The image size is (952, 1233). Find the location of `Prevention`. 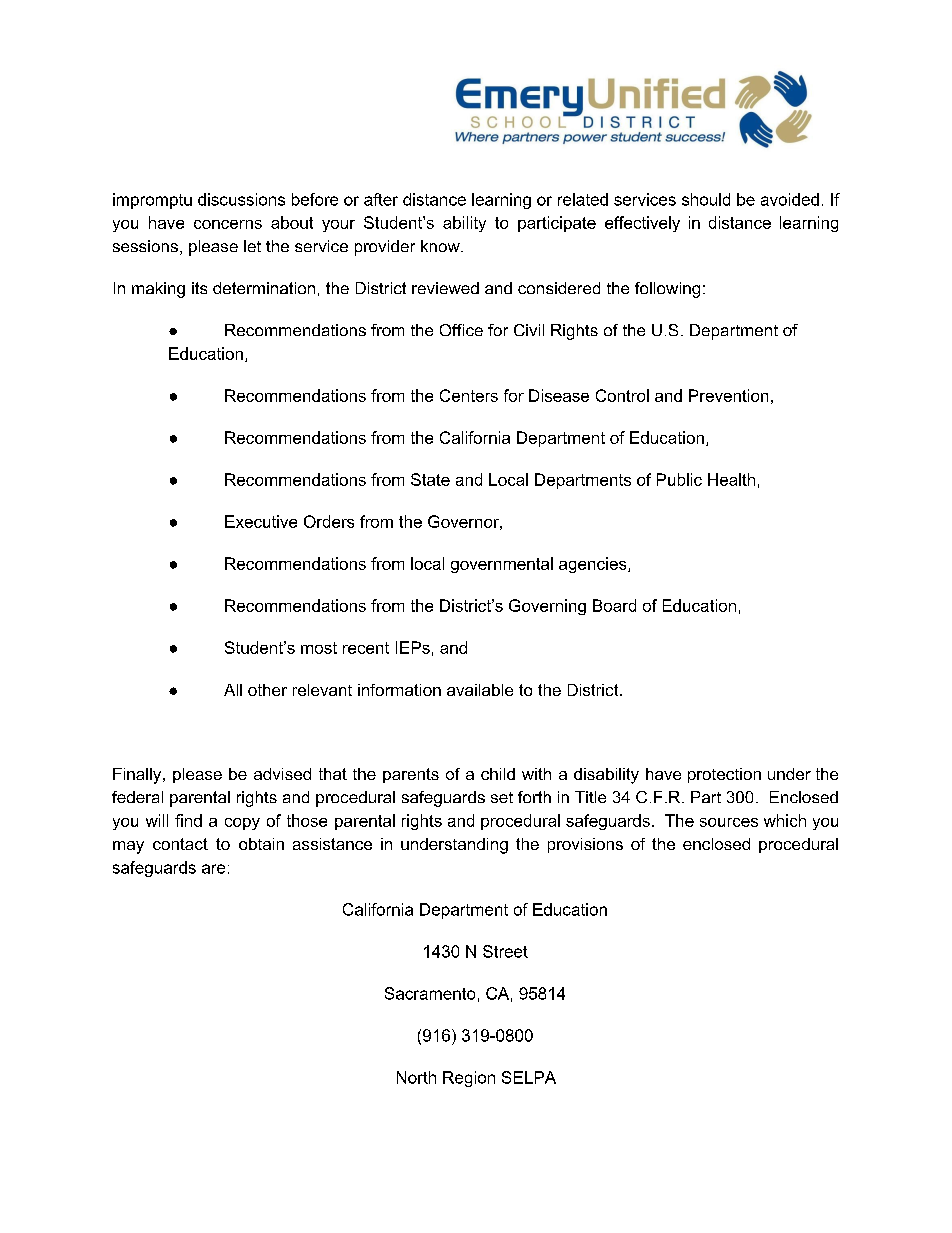

Prevention is located at coordinates (728, 395).
